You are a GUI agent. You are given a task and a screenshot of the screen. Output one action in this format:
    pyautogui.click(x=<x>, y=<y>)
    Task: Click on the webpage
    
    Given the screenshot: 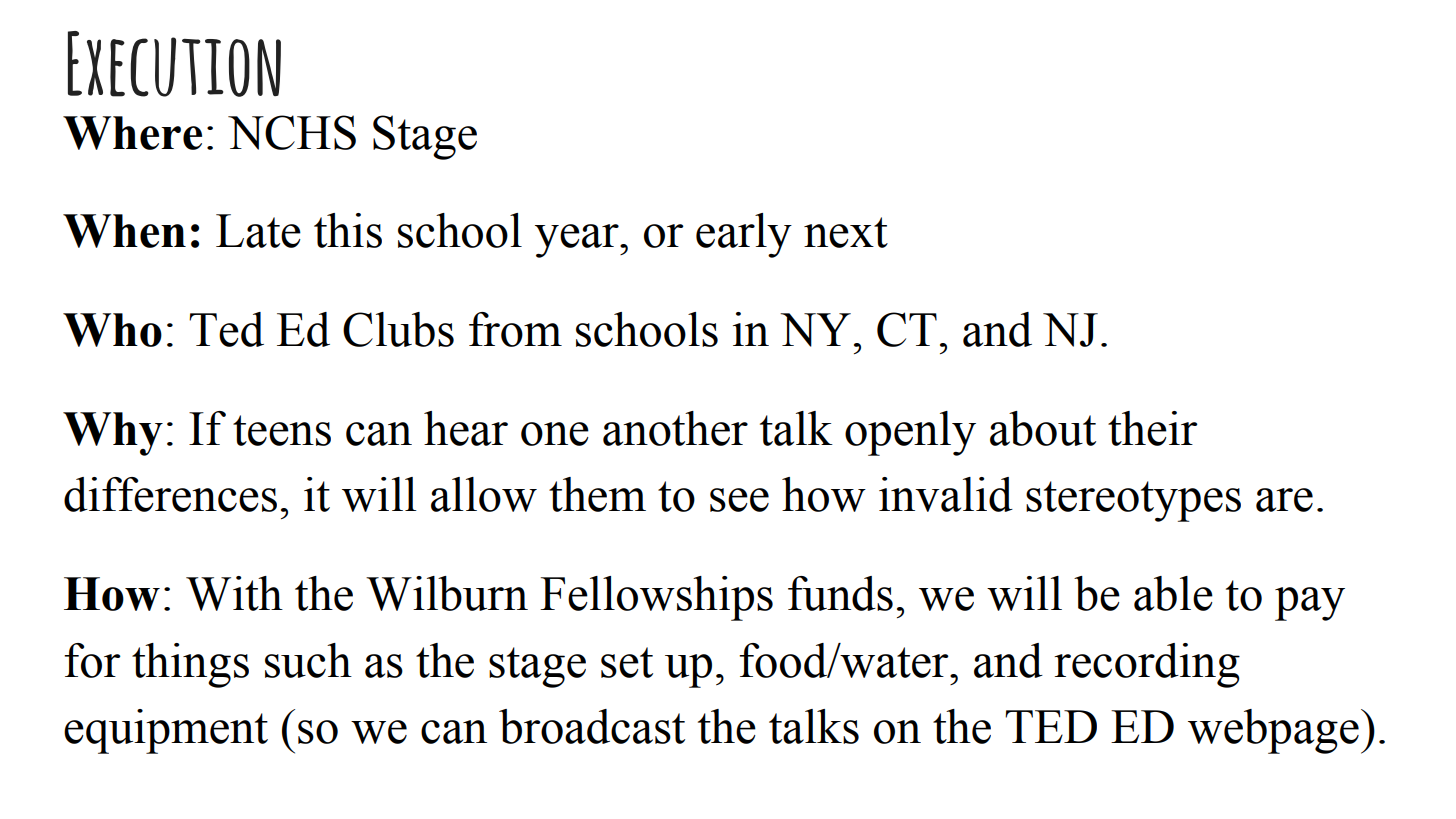 What is the action you would take?
    pyautogui.click(x=1273, y=731)
